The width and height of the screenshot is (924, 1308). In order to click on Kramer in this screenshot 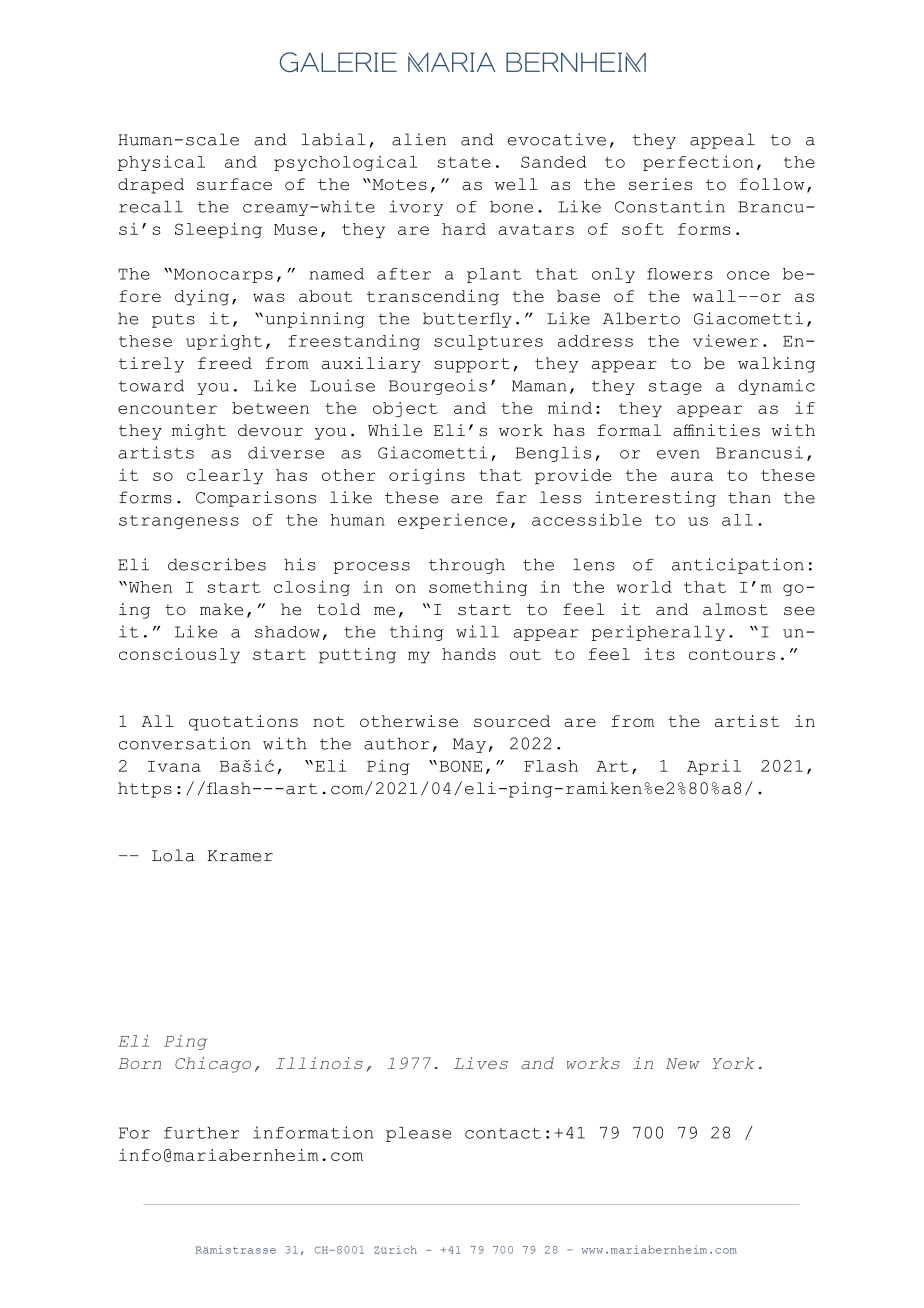, I will do `click(240, 856)`.
